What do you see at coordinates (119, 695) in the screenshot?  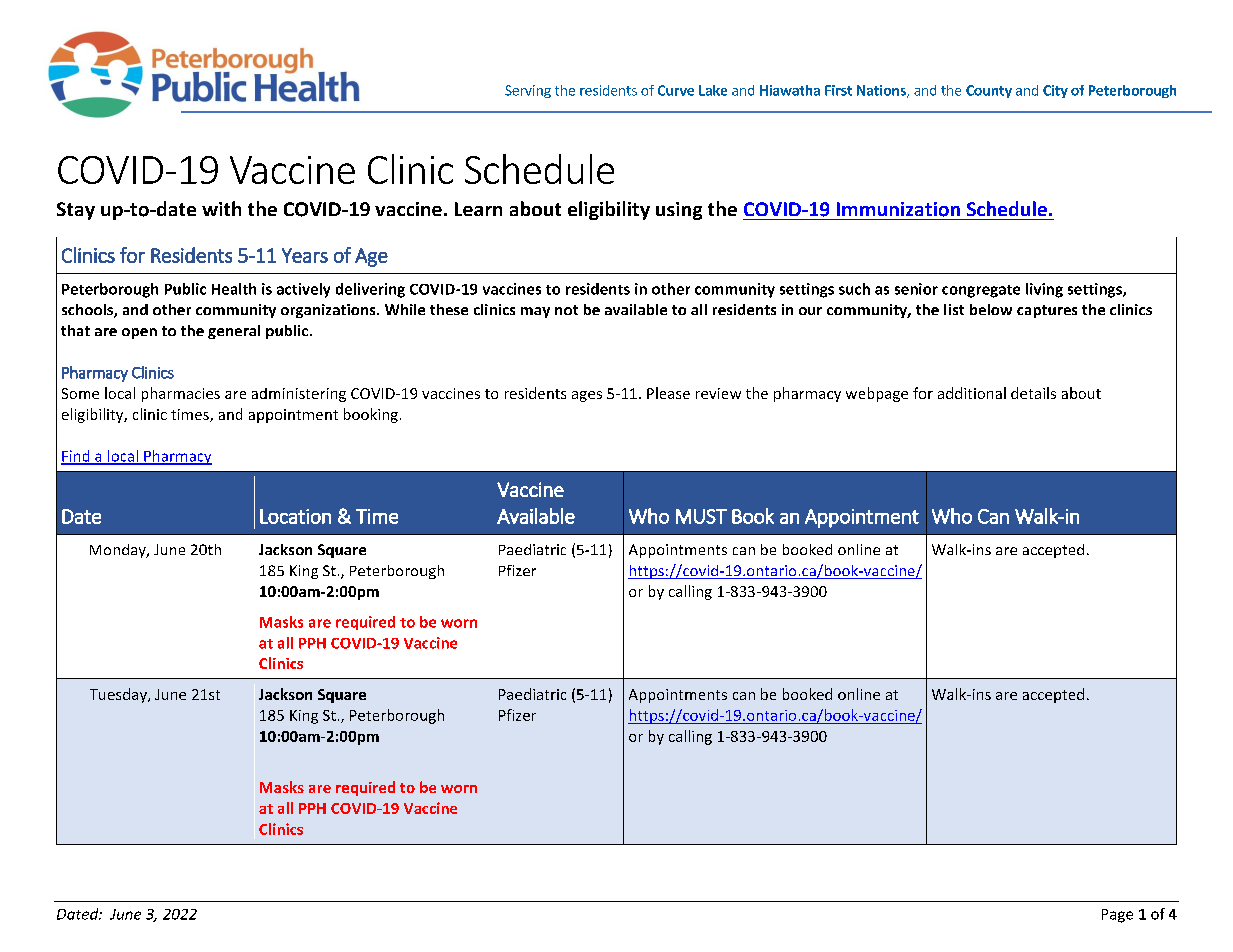 I see `Tuesday` at bounding box center [119, 695].
